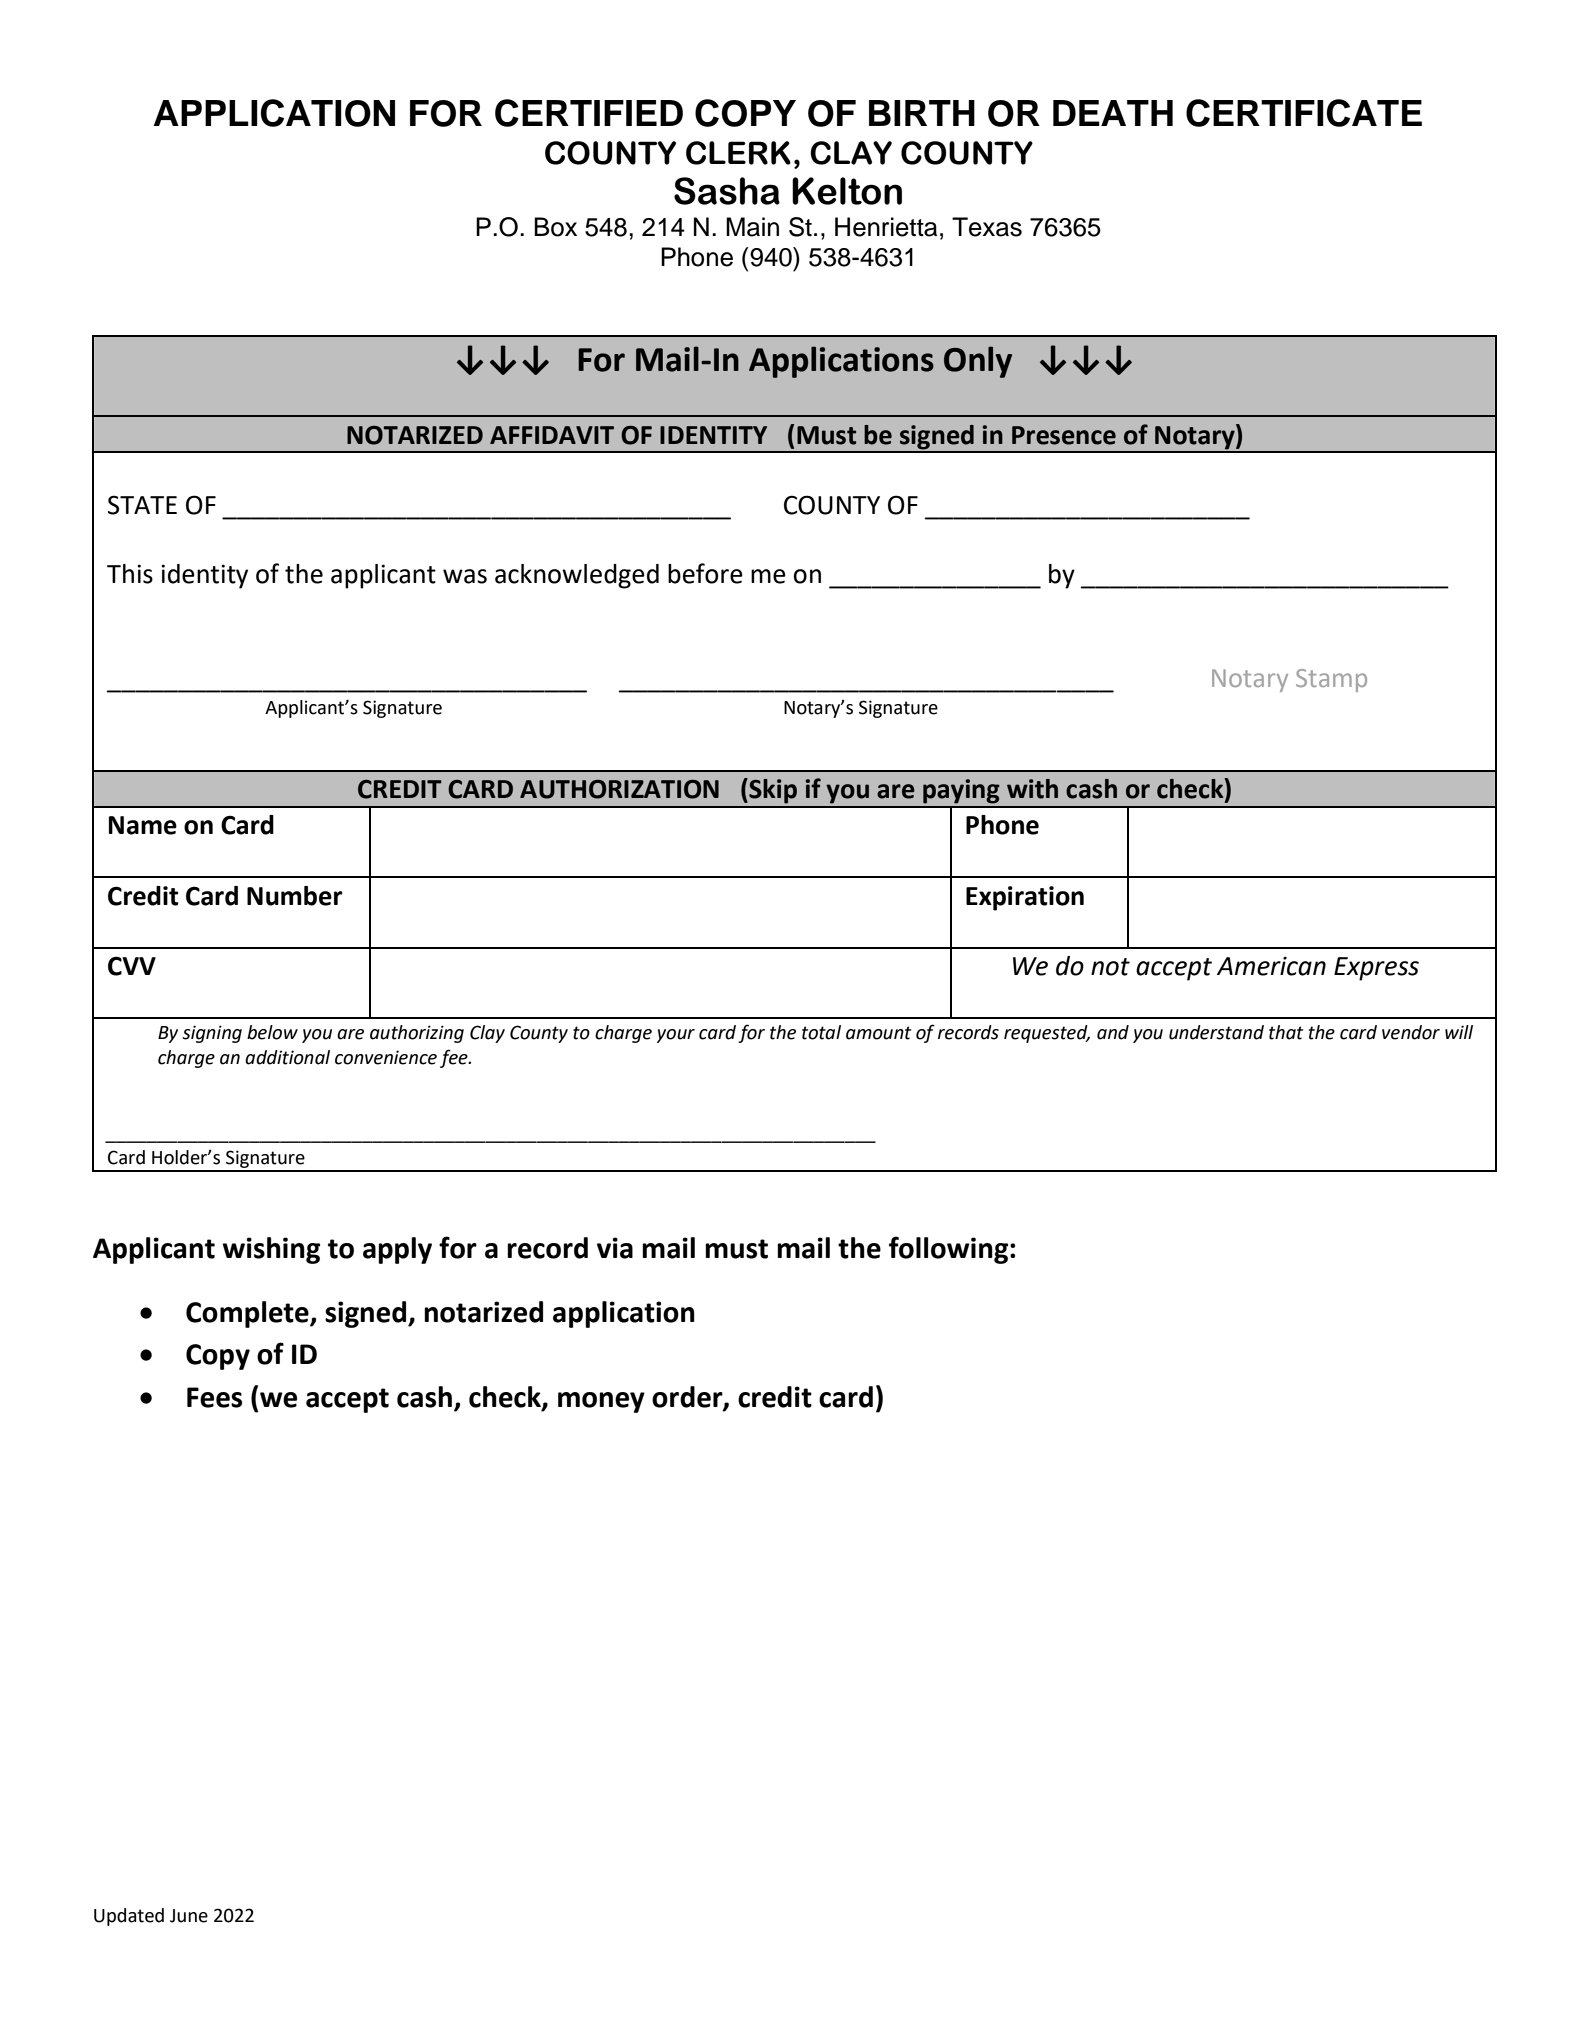 The height and width of the screenshot is (2041, 1577). I want to click on CERTIFICATE, so click(1304, 113).
